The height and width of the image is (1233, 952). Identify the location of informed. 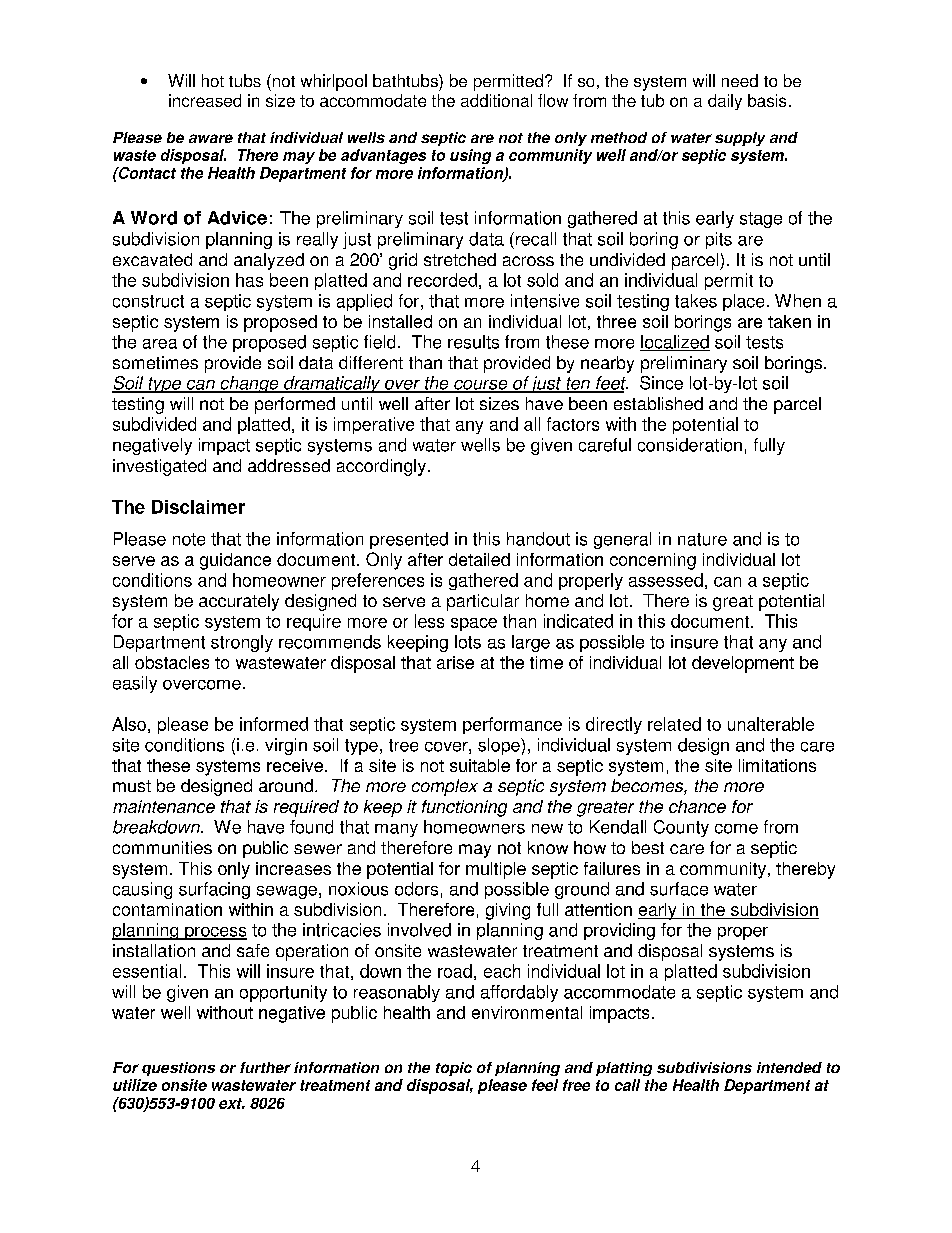
(274, 724).
